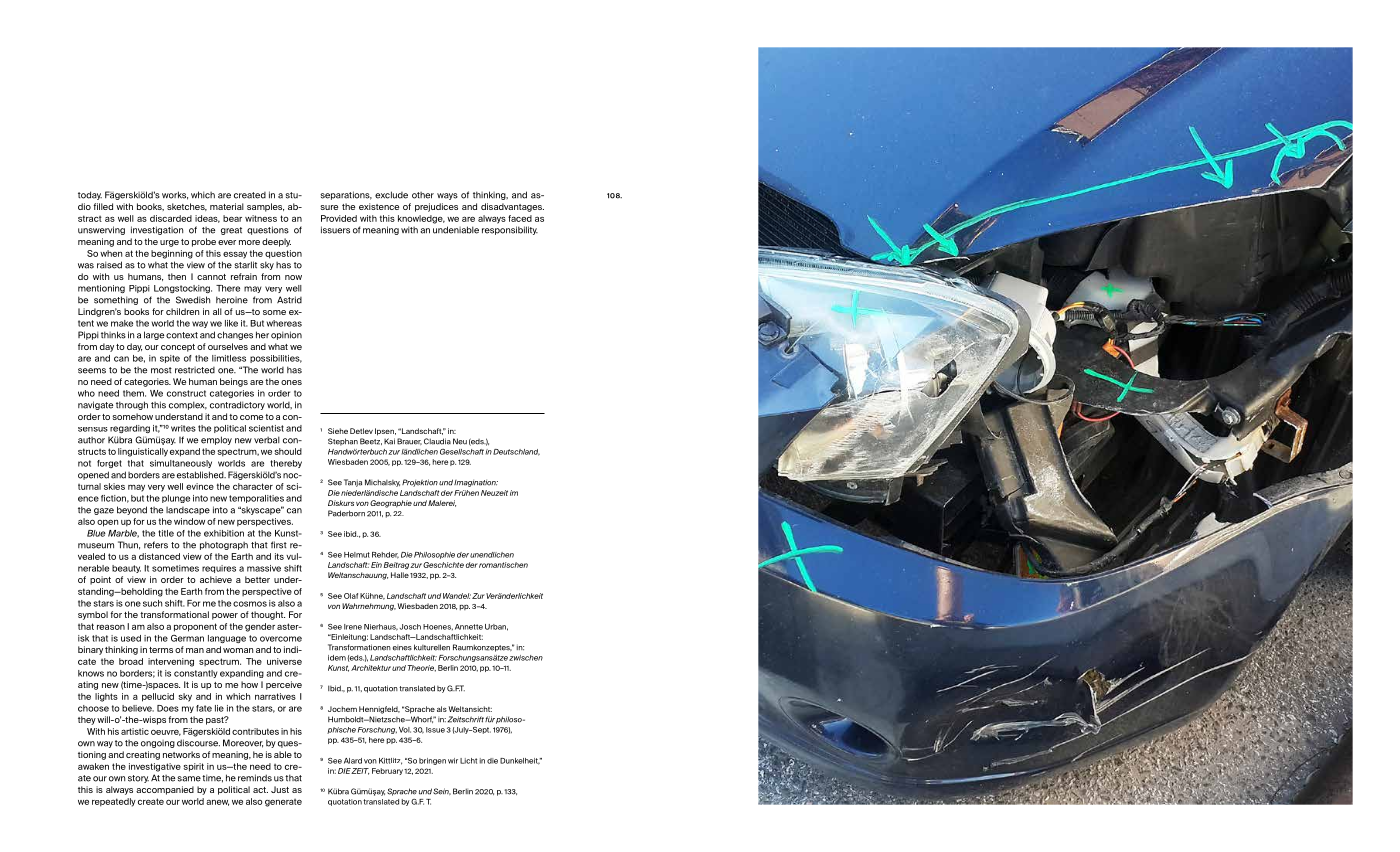  I want to click on story, so click(138, 779).
